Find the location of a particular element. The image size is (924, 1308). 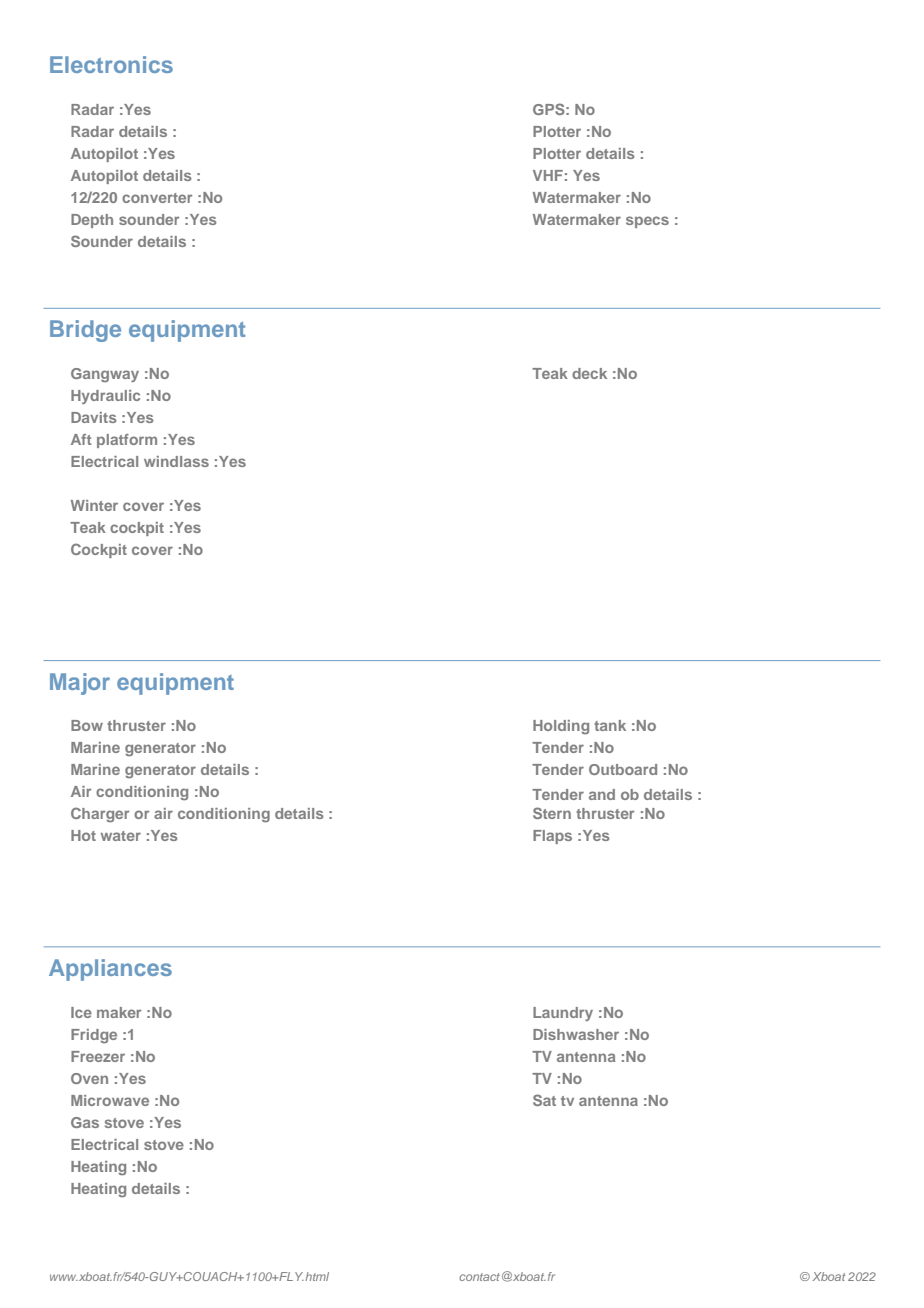

Sat is located at coordinates (544, 1100).
